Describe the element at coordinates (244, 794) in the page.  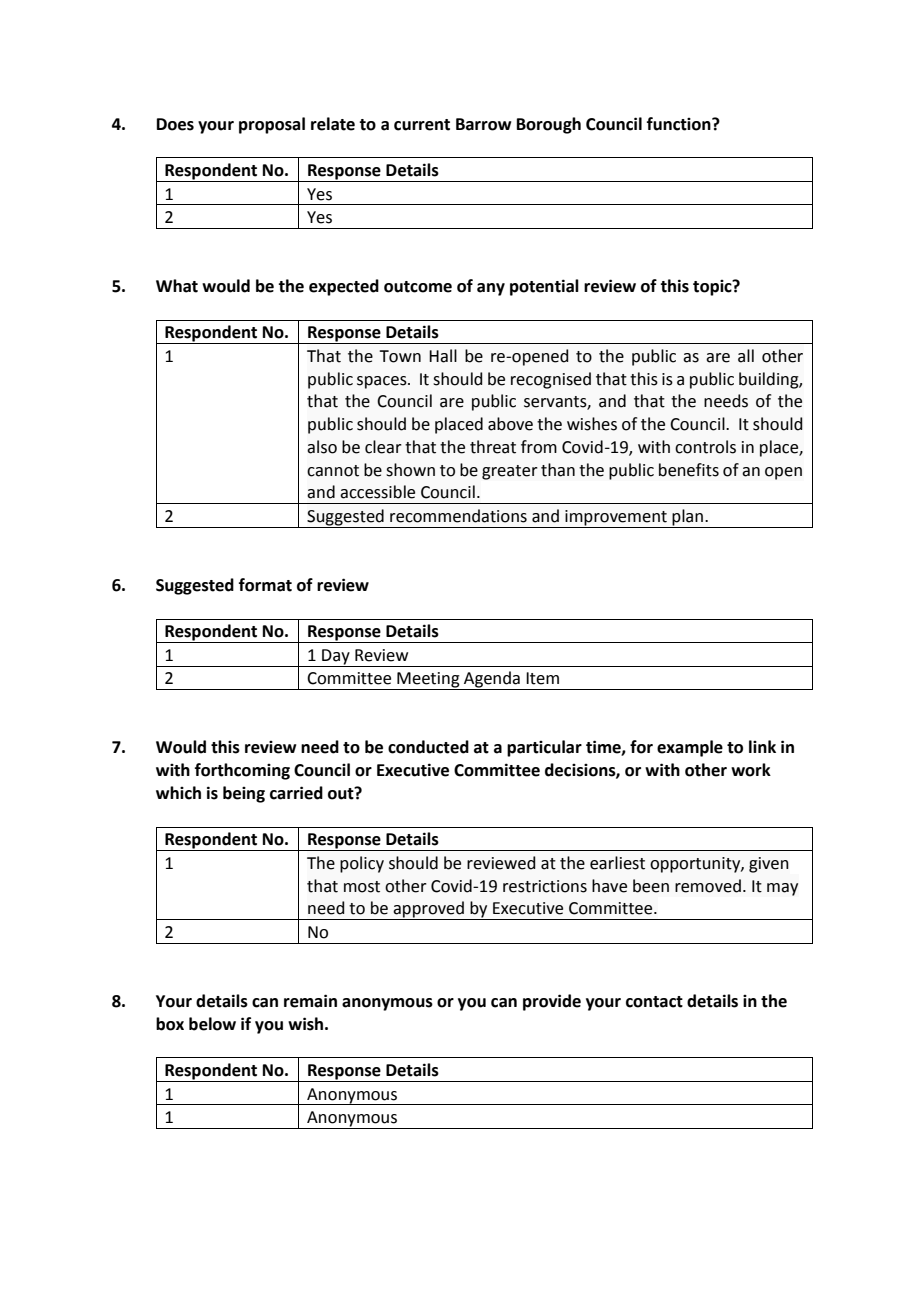
I see `being` at that location.
